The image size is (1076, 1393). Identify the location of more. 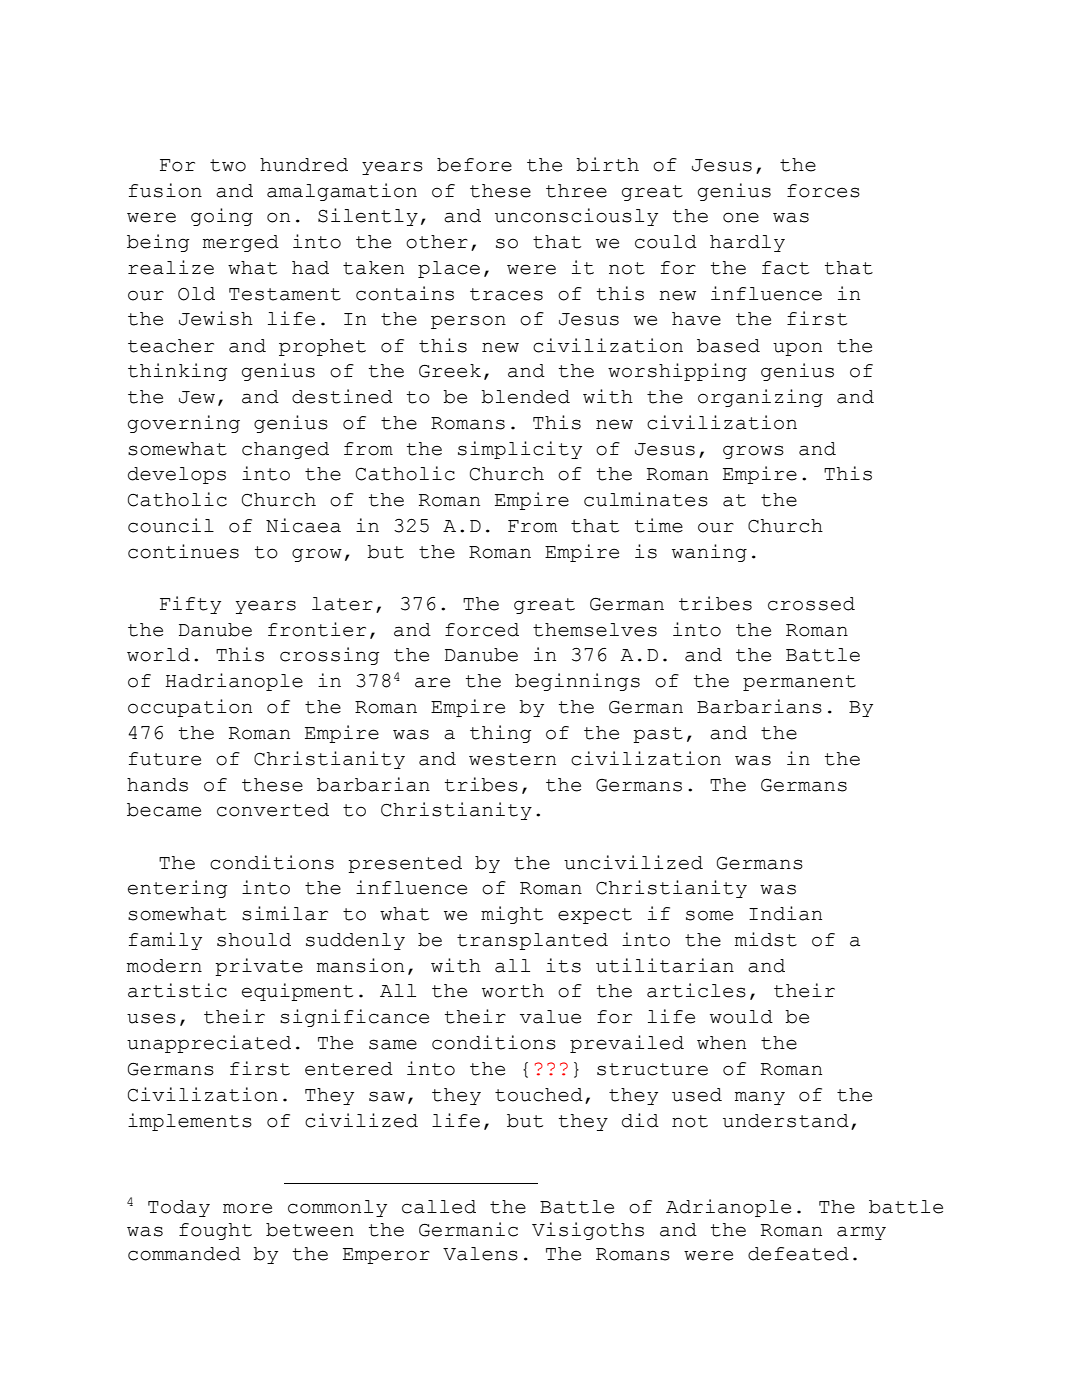
(247, 1208).
